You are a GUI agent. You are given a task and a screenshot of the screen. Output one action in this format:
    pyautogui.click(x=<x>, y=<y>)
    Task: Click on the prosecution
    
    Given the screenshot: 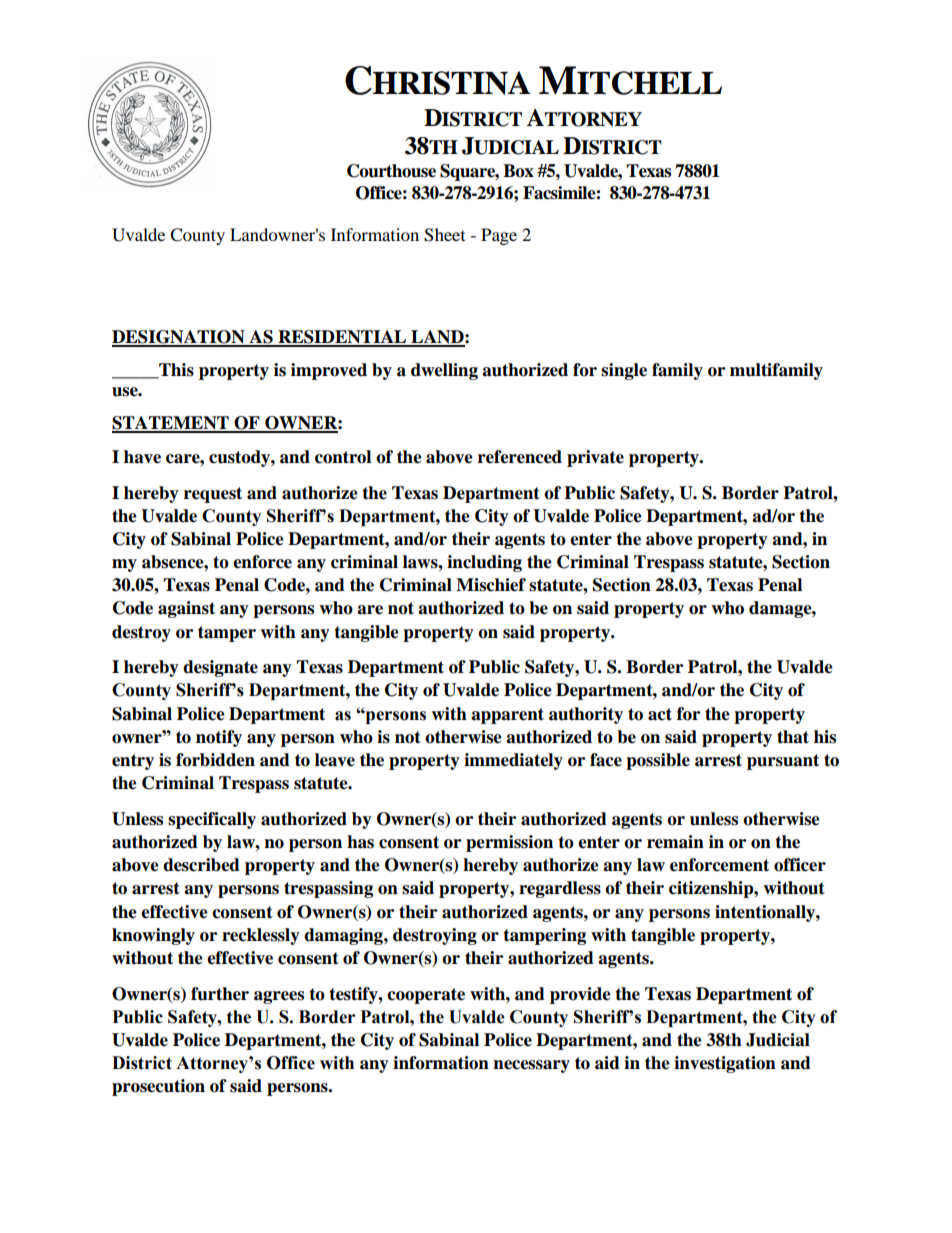 What is the action you would take?
    pyautogui.click(x=158, y=1087)
